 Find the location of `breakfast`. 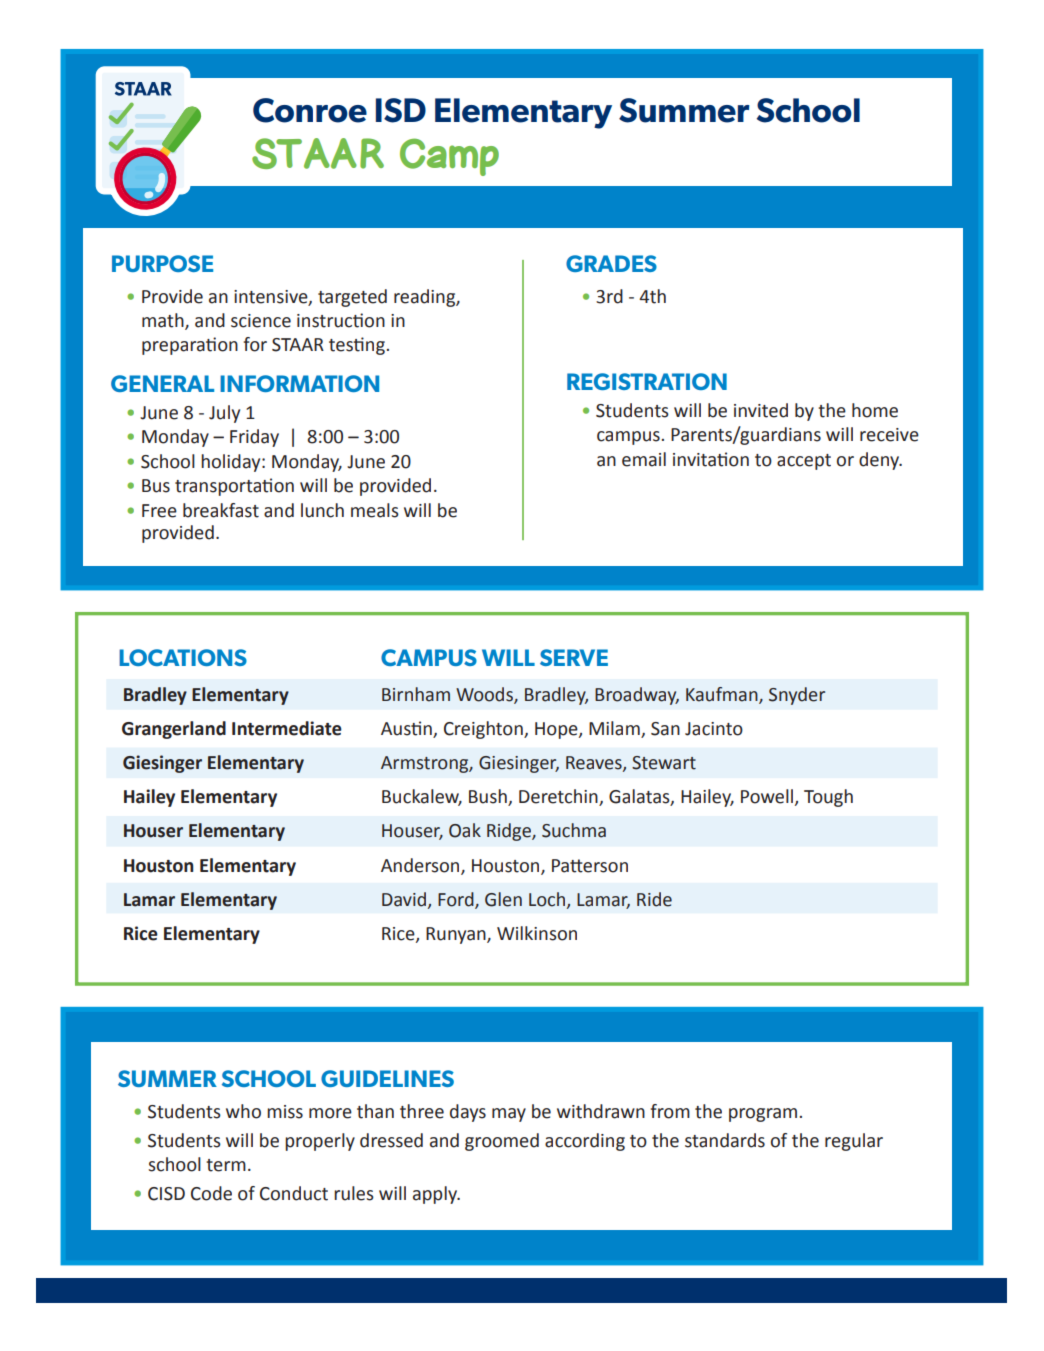

breakfast is located at coordinates (221, 510).
